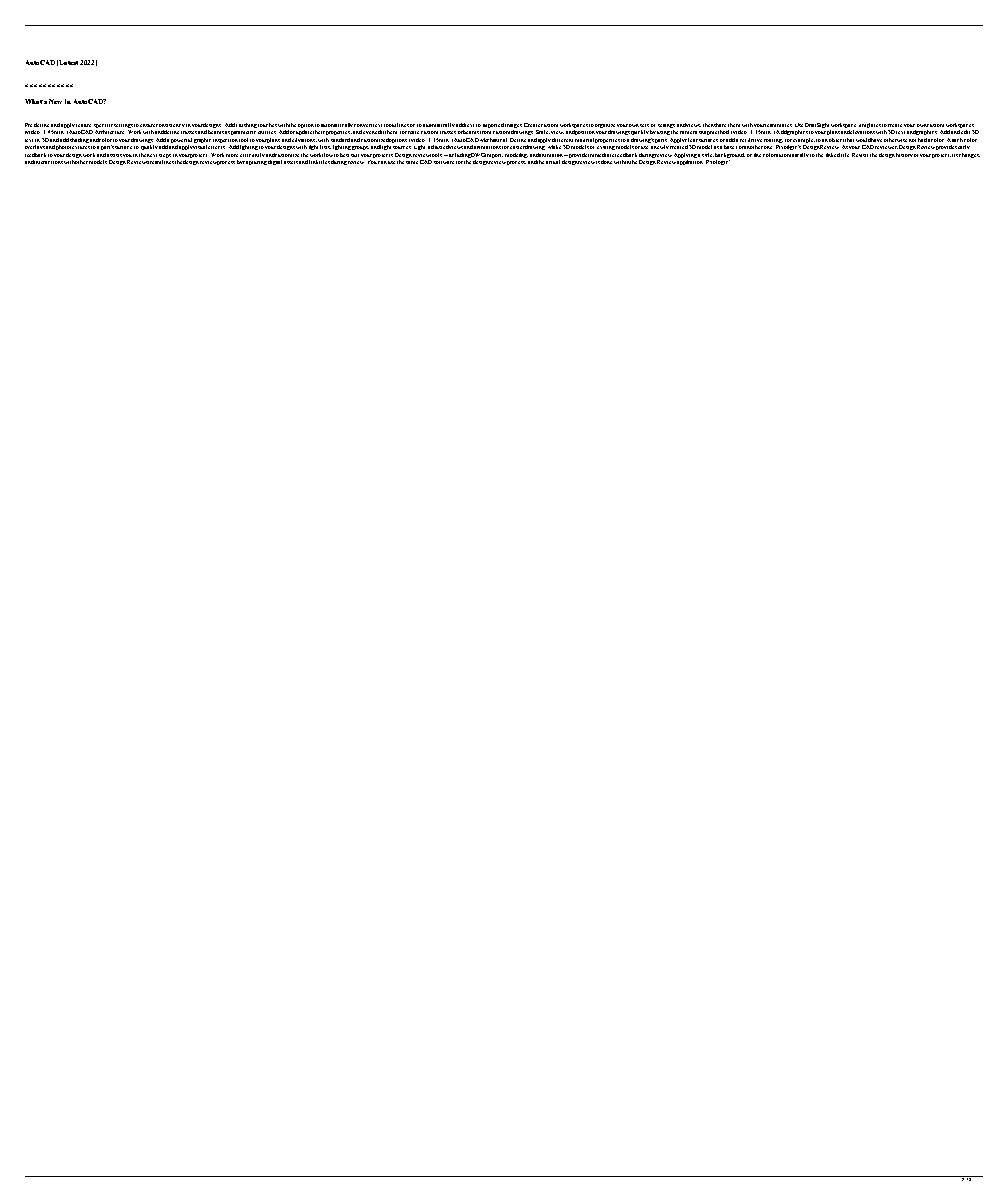 The height and width of the page is (1193, 1008). I want to click on history, so click(904, 155).
